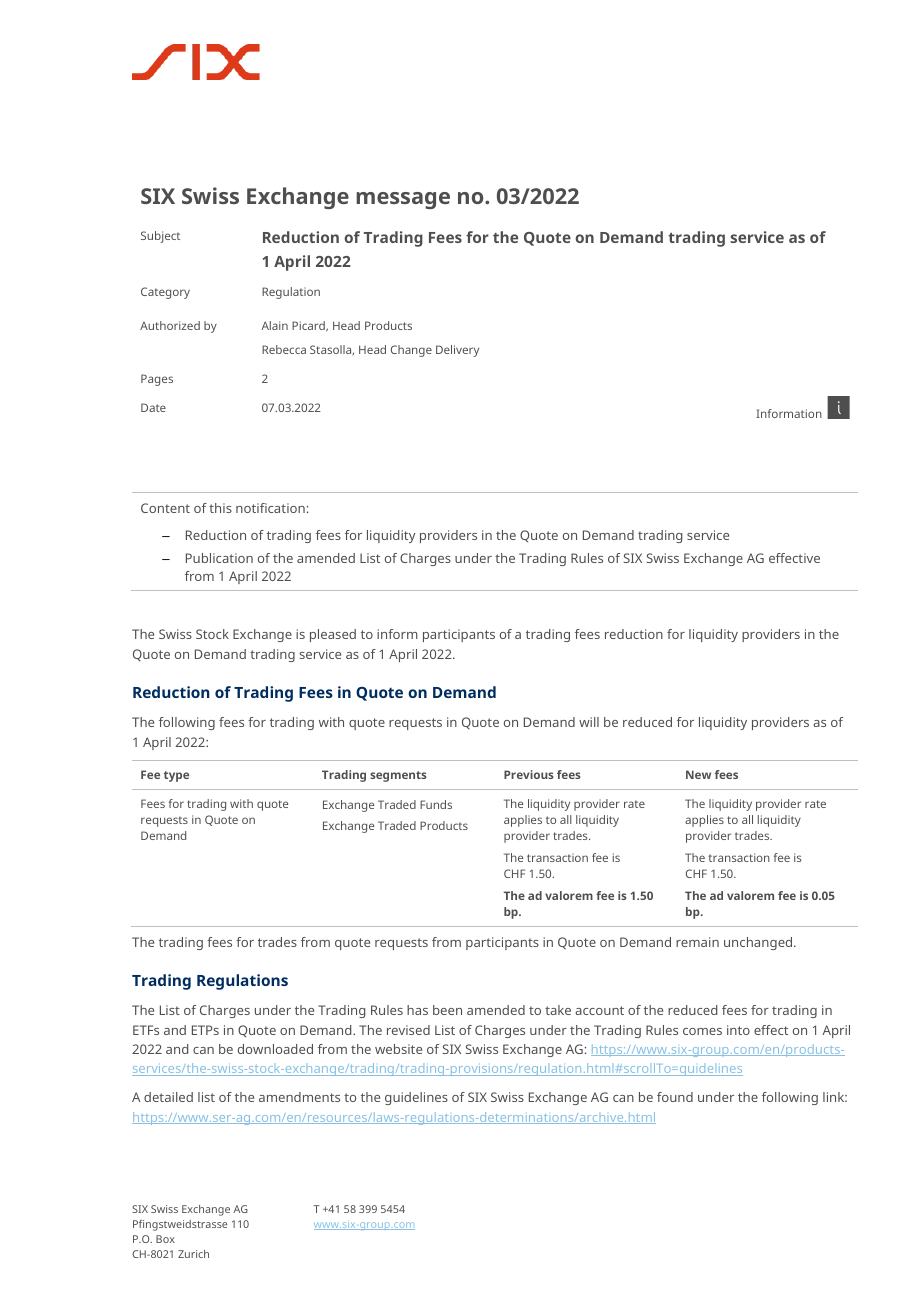 The image size is (924, 1308). I want to click on will, so click(589, 722).
